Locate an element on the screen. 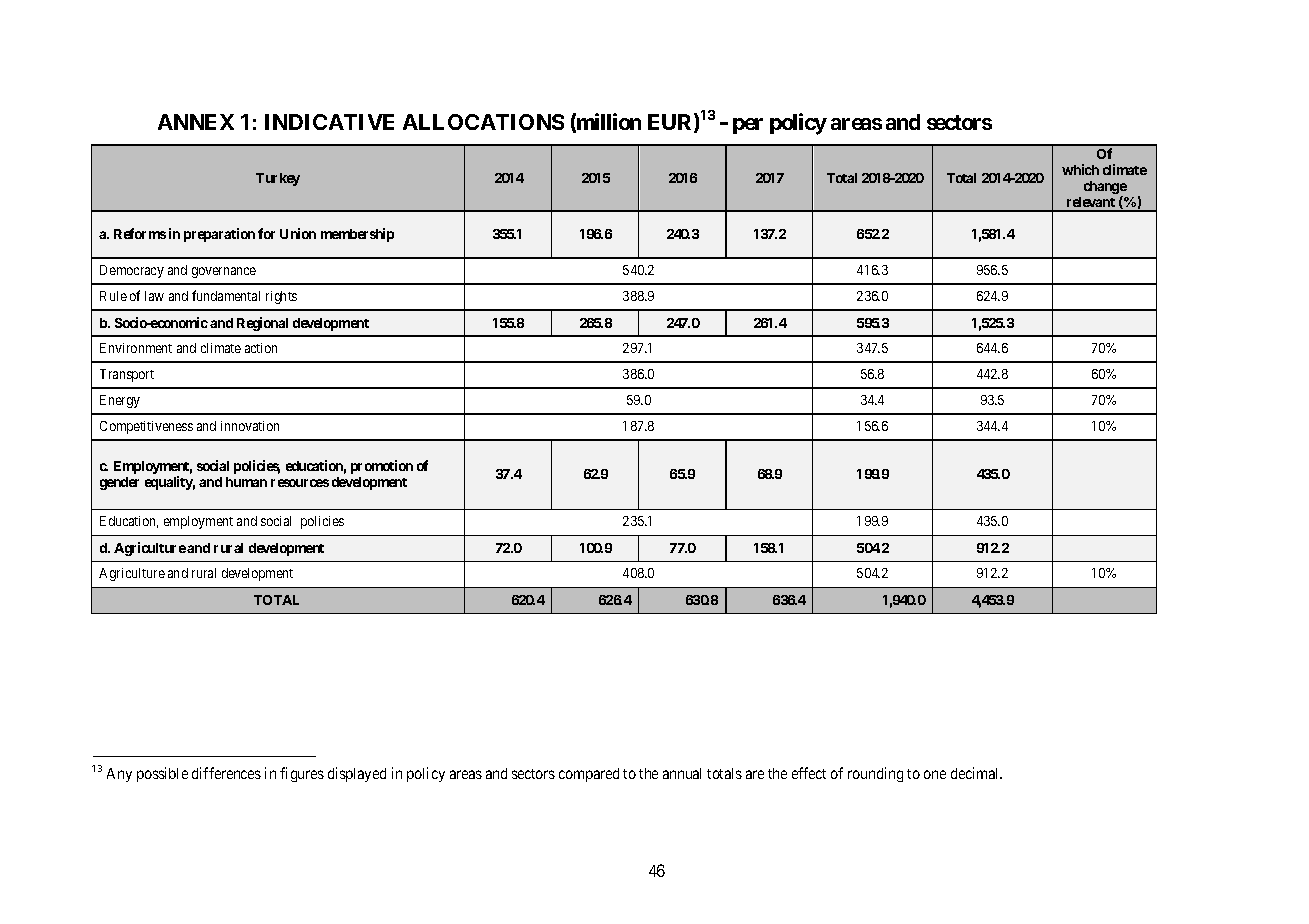 This screenshot has width=1309, height=924. resources is located at coordinates (300, 483).
